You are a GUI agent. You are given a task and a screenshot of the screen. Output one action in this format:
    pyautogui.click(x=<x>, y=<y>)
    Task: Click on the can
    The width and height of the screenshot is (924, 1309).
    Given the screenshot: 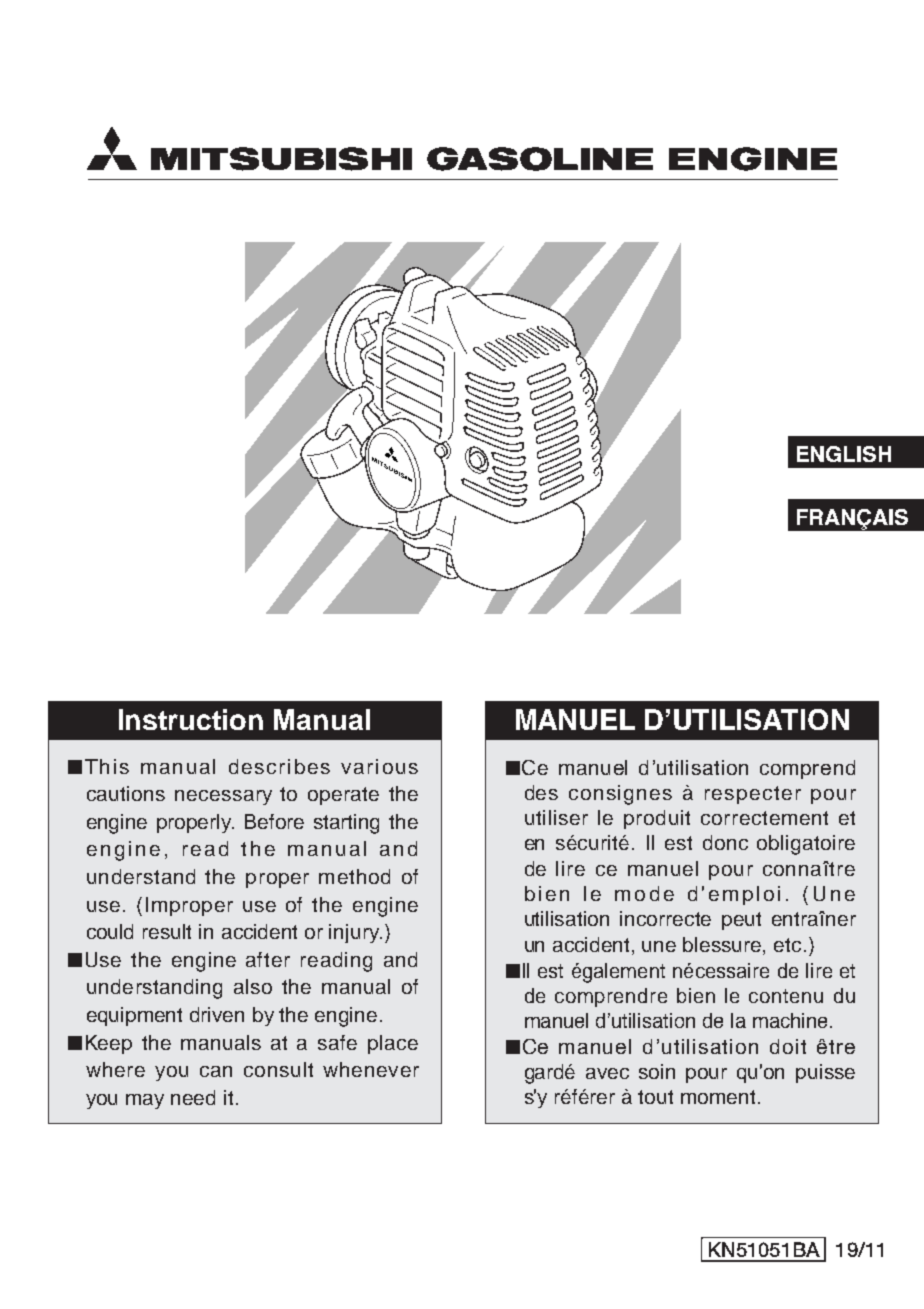 What is the action you would take?
    pyautogui.click(x=216, y=1071)
